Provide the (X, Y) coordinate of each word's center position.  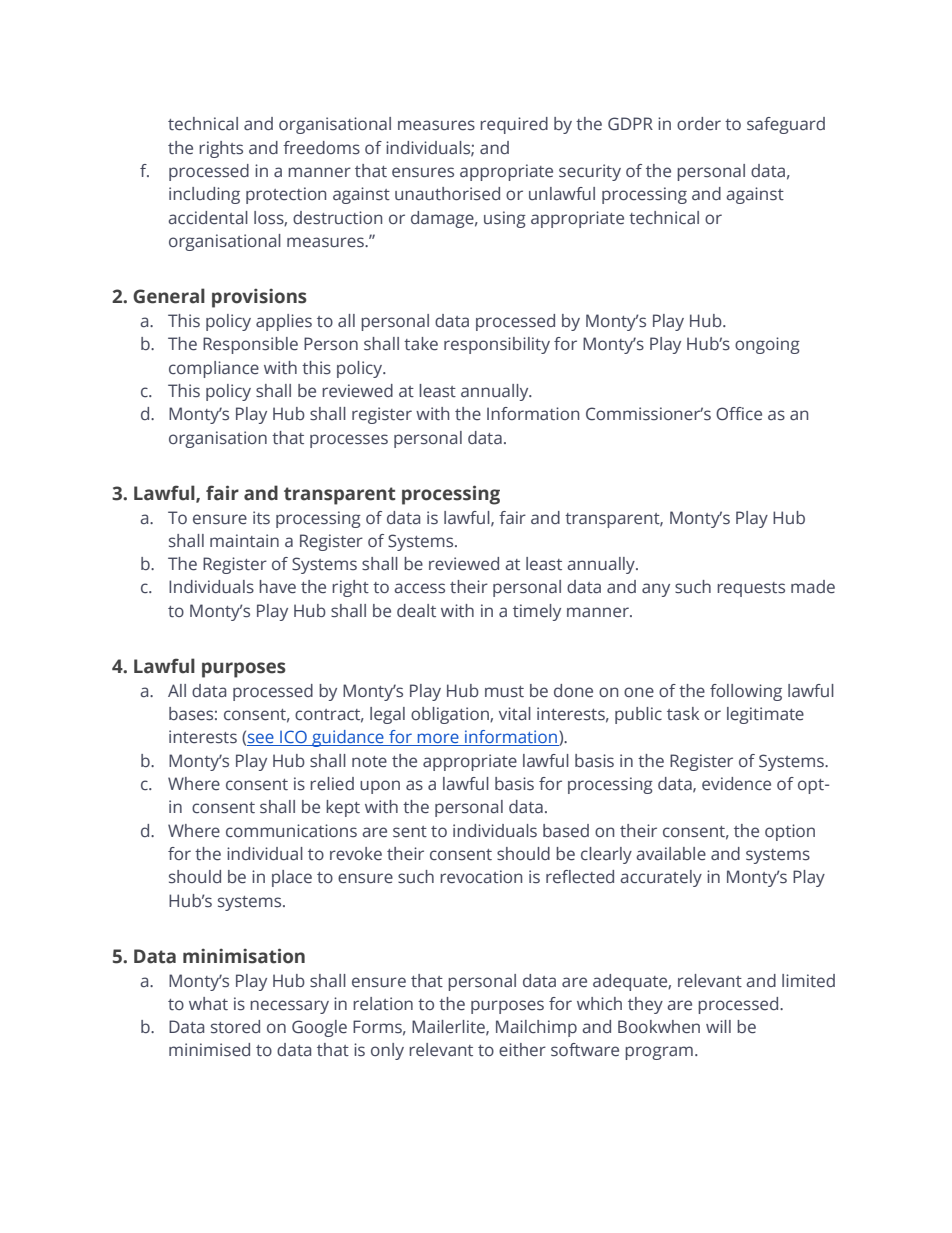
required (514, 125)
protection (286, 195)
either (522, 1050)
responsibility (497, 345)
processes (349, 441)
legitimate (765, 715)
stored (235, 1027)
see (261, 739)
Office (739, 414)
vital (515, 713)
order (699, 124)
